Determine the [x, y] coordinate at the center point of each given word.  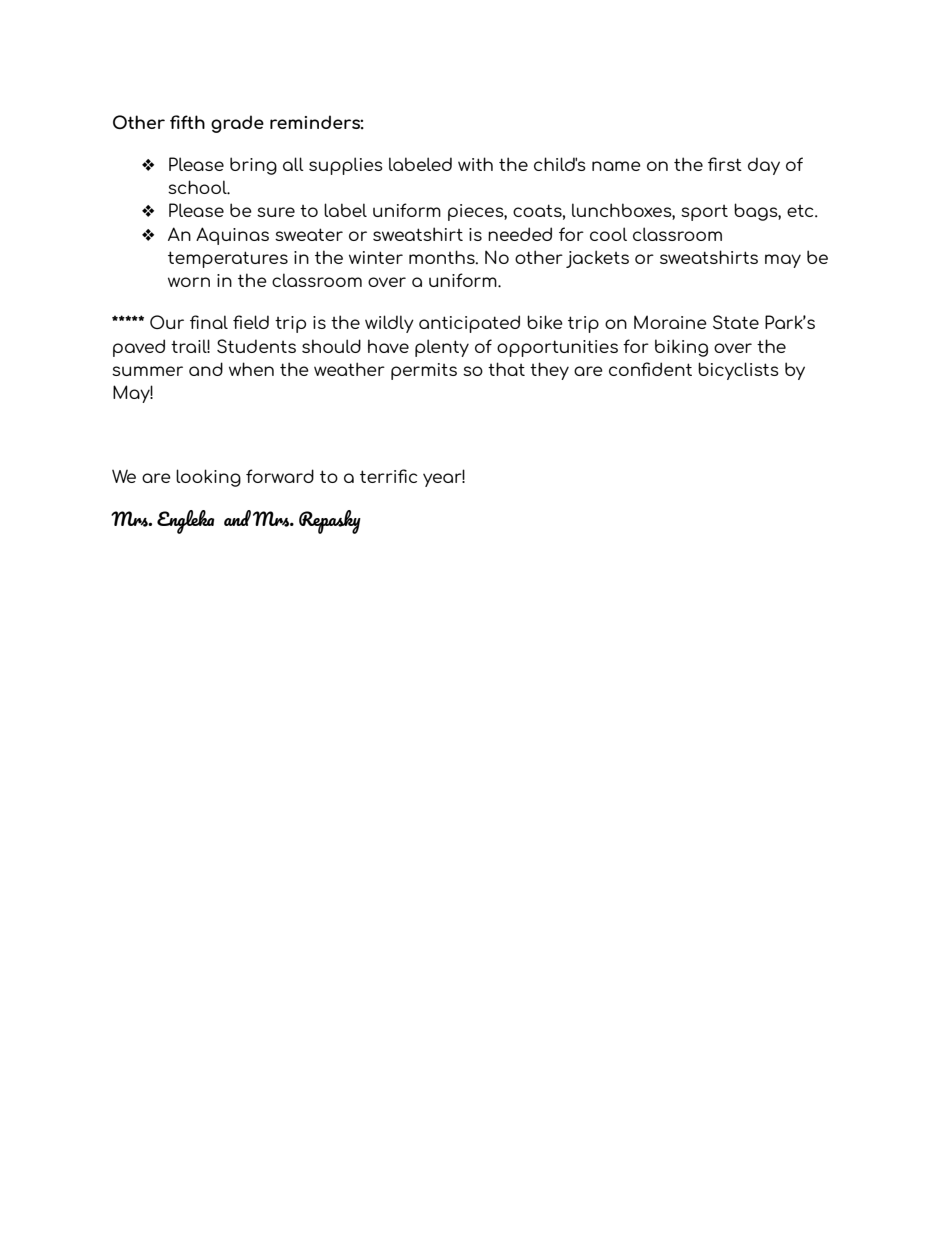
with [475, 164]
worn [189, 282]
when [251, 369]
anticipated [469, 324]
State [736, 322]
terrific [388, 476]
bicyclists [738, 371]
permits [424, 371]
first [725, 164]
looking [208, 478]
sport [704, 213]
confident [650, 369]
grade [237, 124]
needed [520, 234]
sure [276, 212]
